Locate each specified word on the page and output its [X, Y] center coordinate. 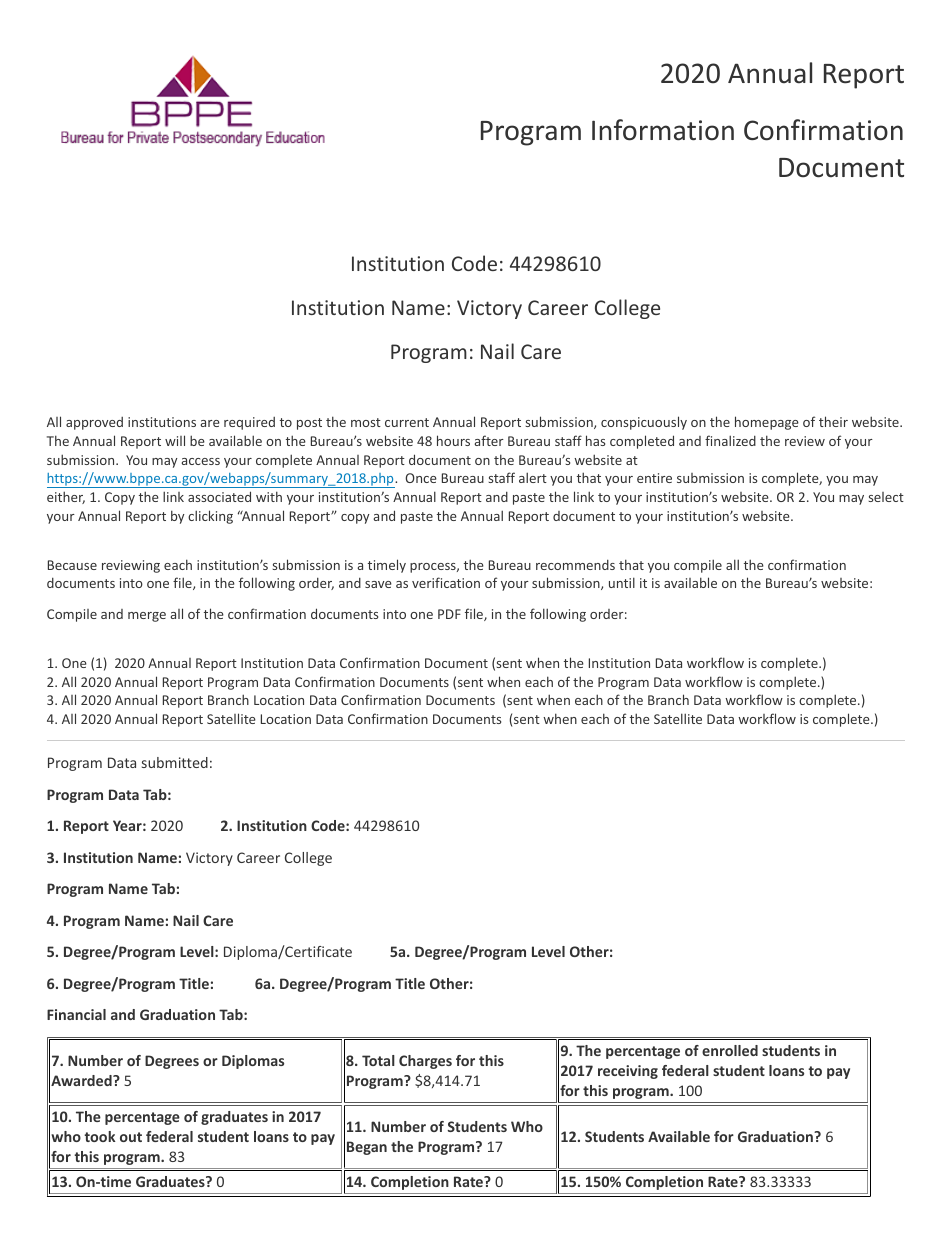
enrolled [730, 1050]
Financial [76, 1014]
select [886, 497]
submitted [175, 762]
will [175, 440]
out [131, 1137]
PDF [449, 614]
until [622, 582]
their [833, 421]
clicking [210, 517]
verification [446, 582]
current [407, 422]
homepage [767, 423]
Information [663, 130]
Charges [425, 1062]
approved [94, 423]
